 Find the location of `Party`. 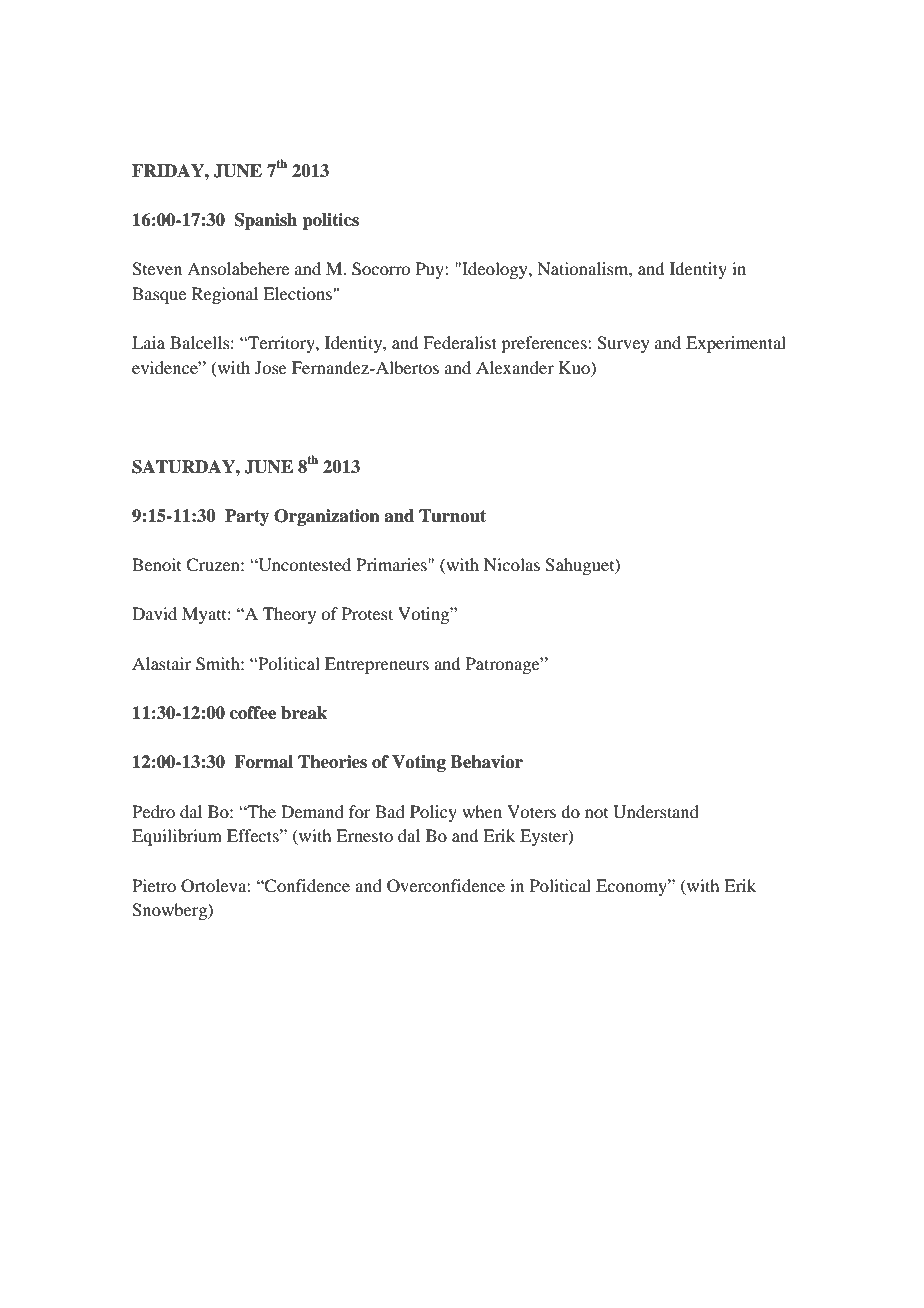

Party is located at coordinates (247, 517).
